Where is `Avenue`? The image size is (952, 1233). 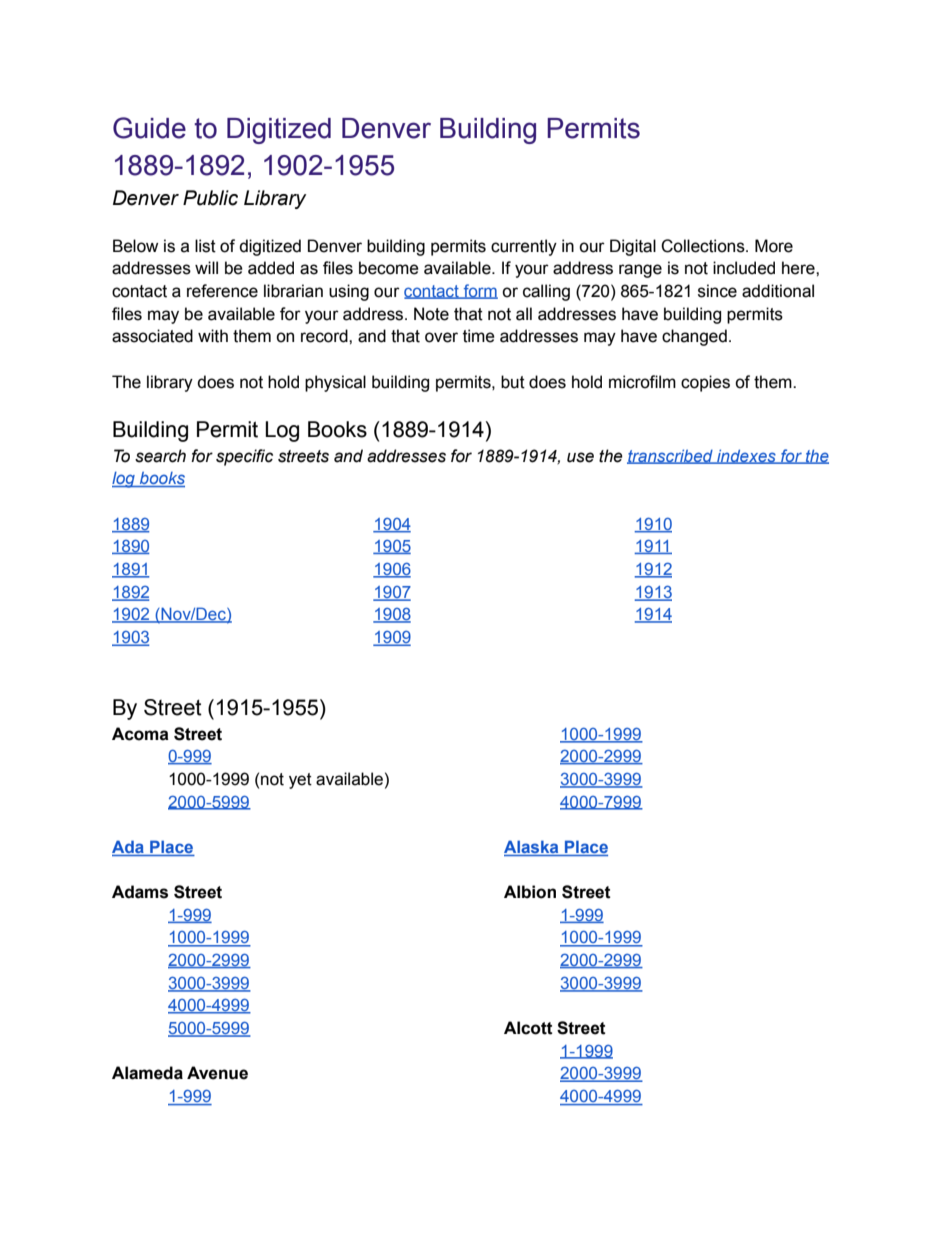 Avenue is located at coordinates (217, 1073).
